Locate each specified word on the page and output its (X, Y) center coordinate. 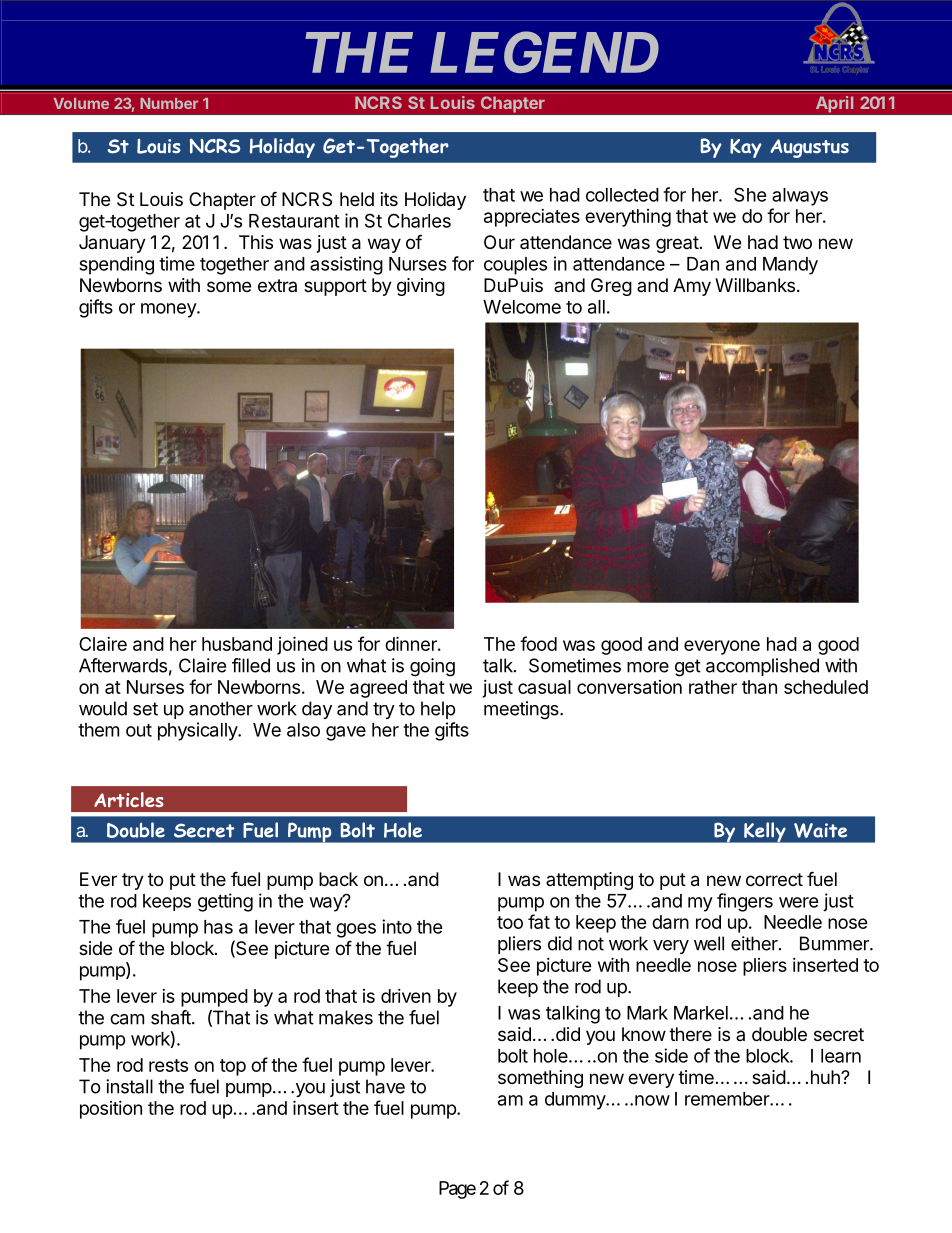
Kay (746, 148)
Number (169, 103)
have (385, 1086)
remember (728, 1099)
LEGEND (544, 52)
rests (168, 1065)
